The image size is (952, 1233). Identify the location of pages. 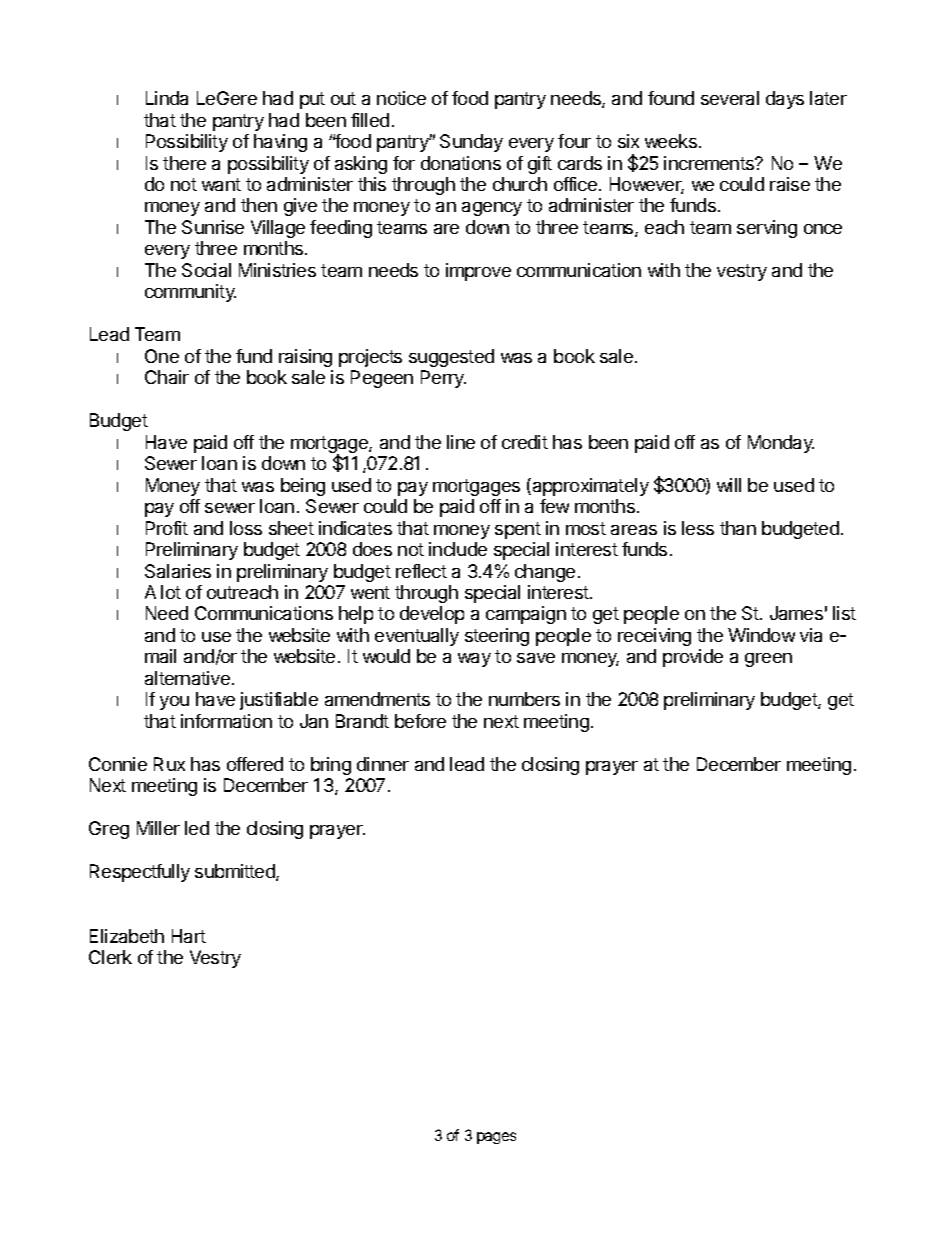
(496, 1138).
